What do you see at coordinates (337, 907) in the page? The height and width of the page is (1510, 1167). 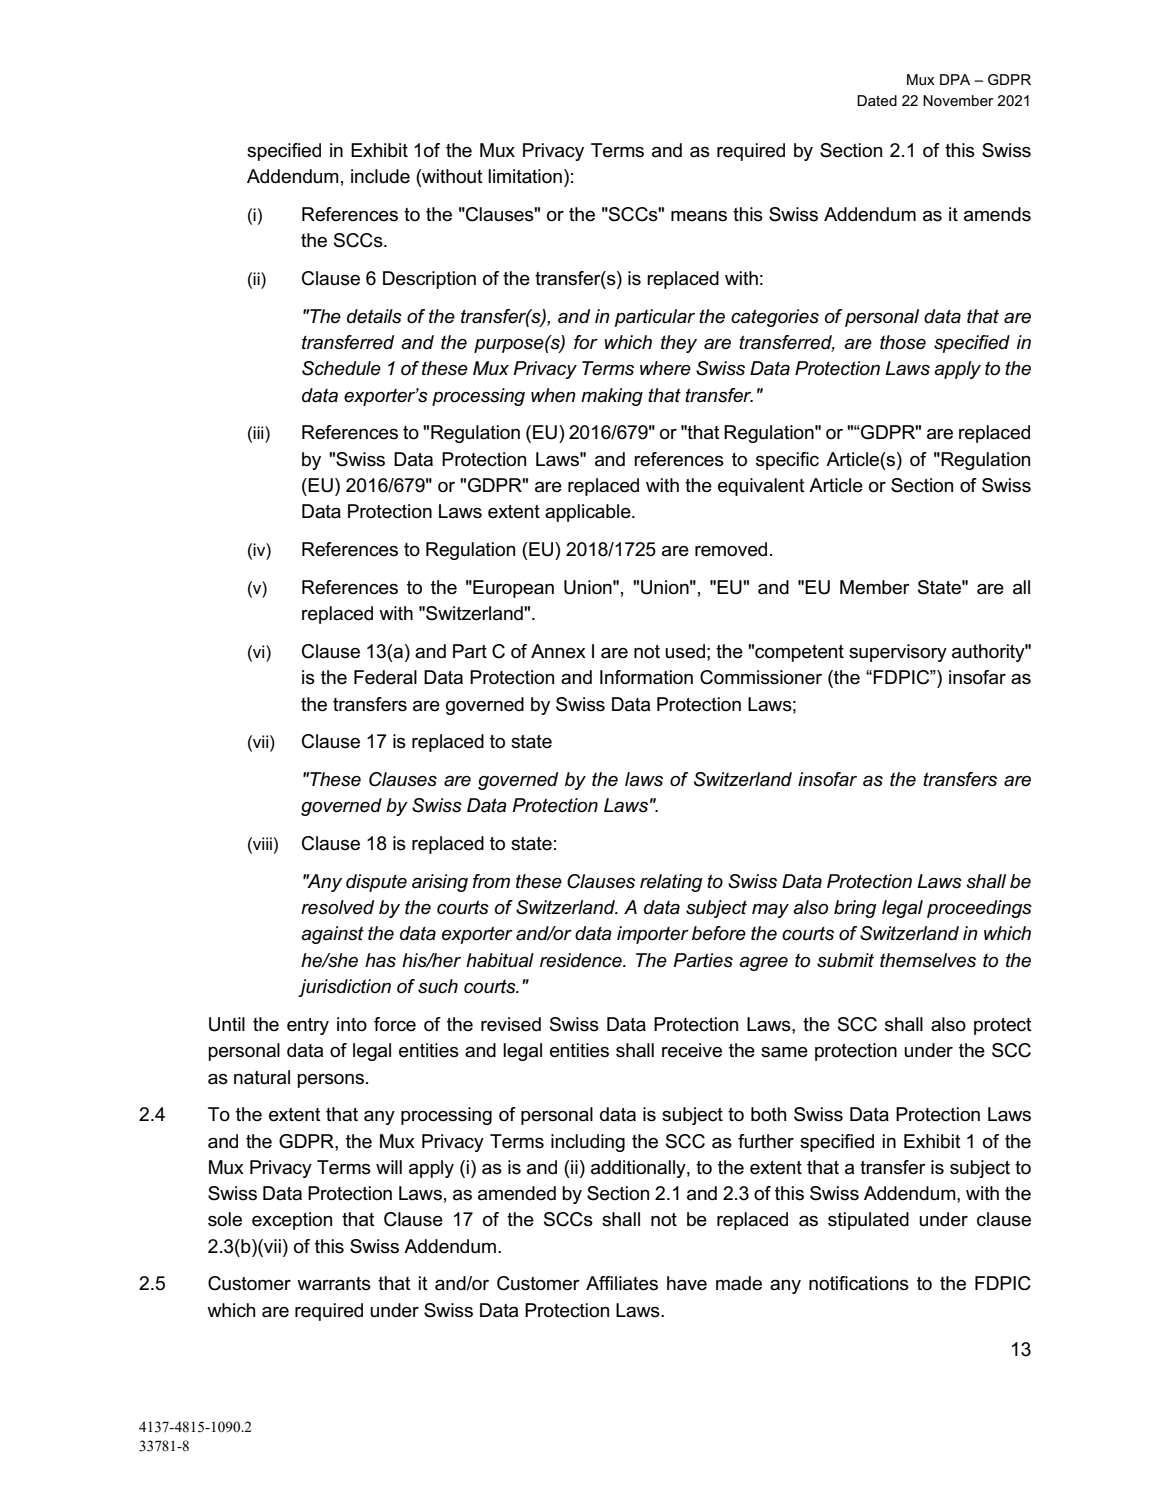 I see `resolved` at bounding box center [337, 907].
